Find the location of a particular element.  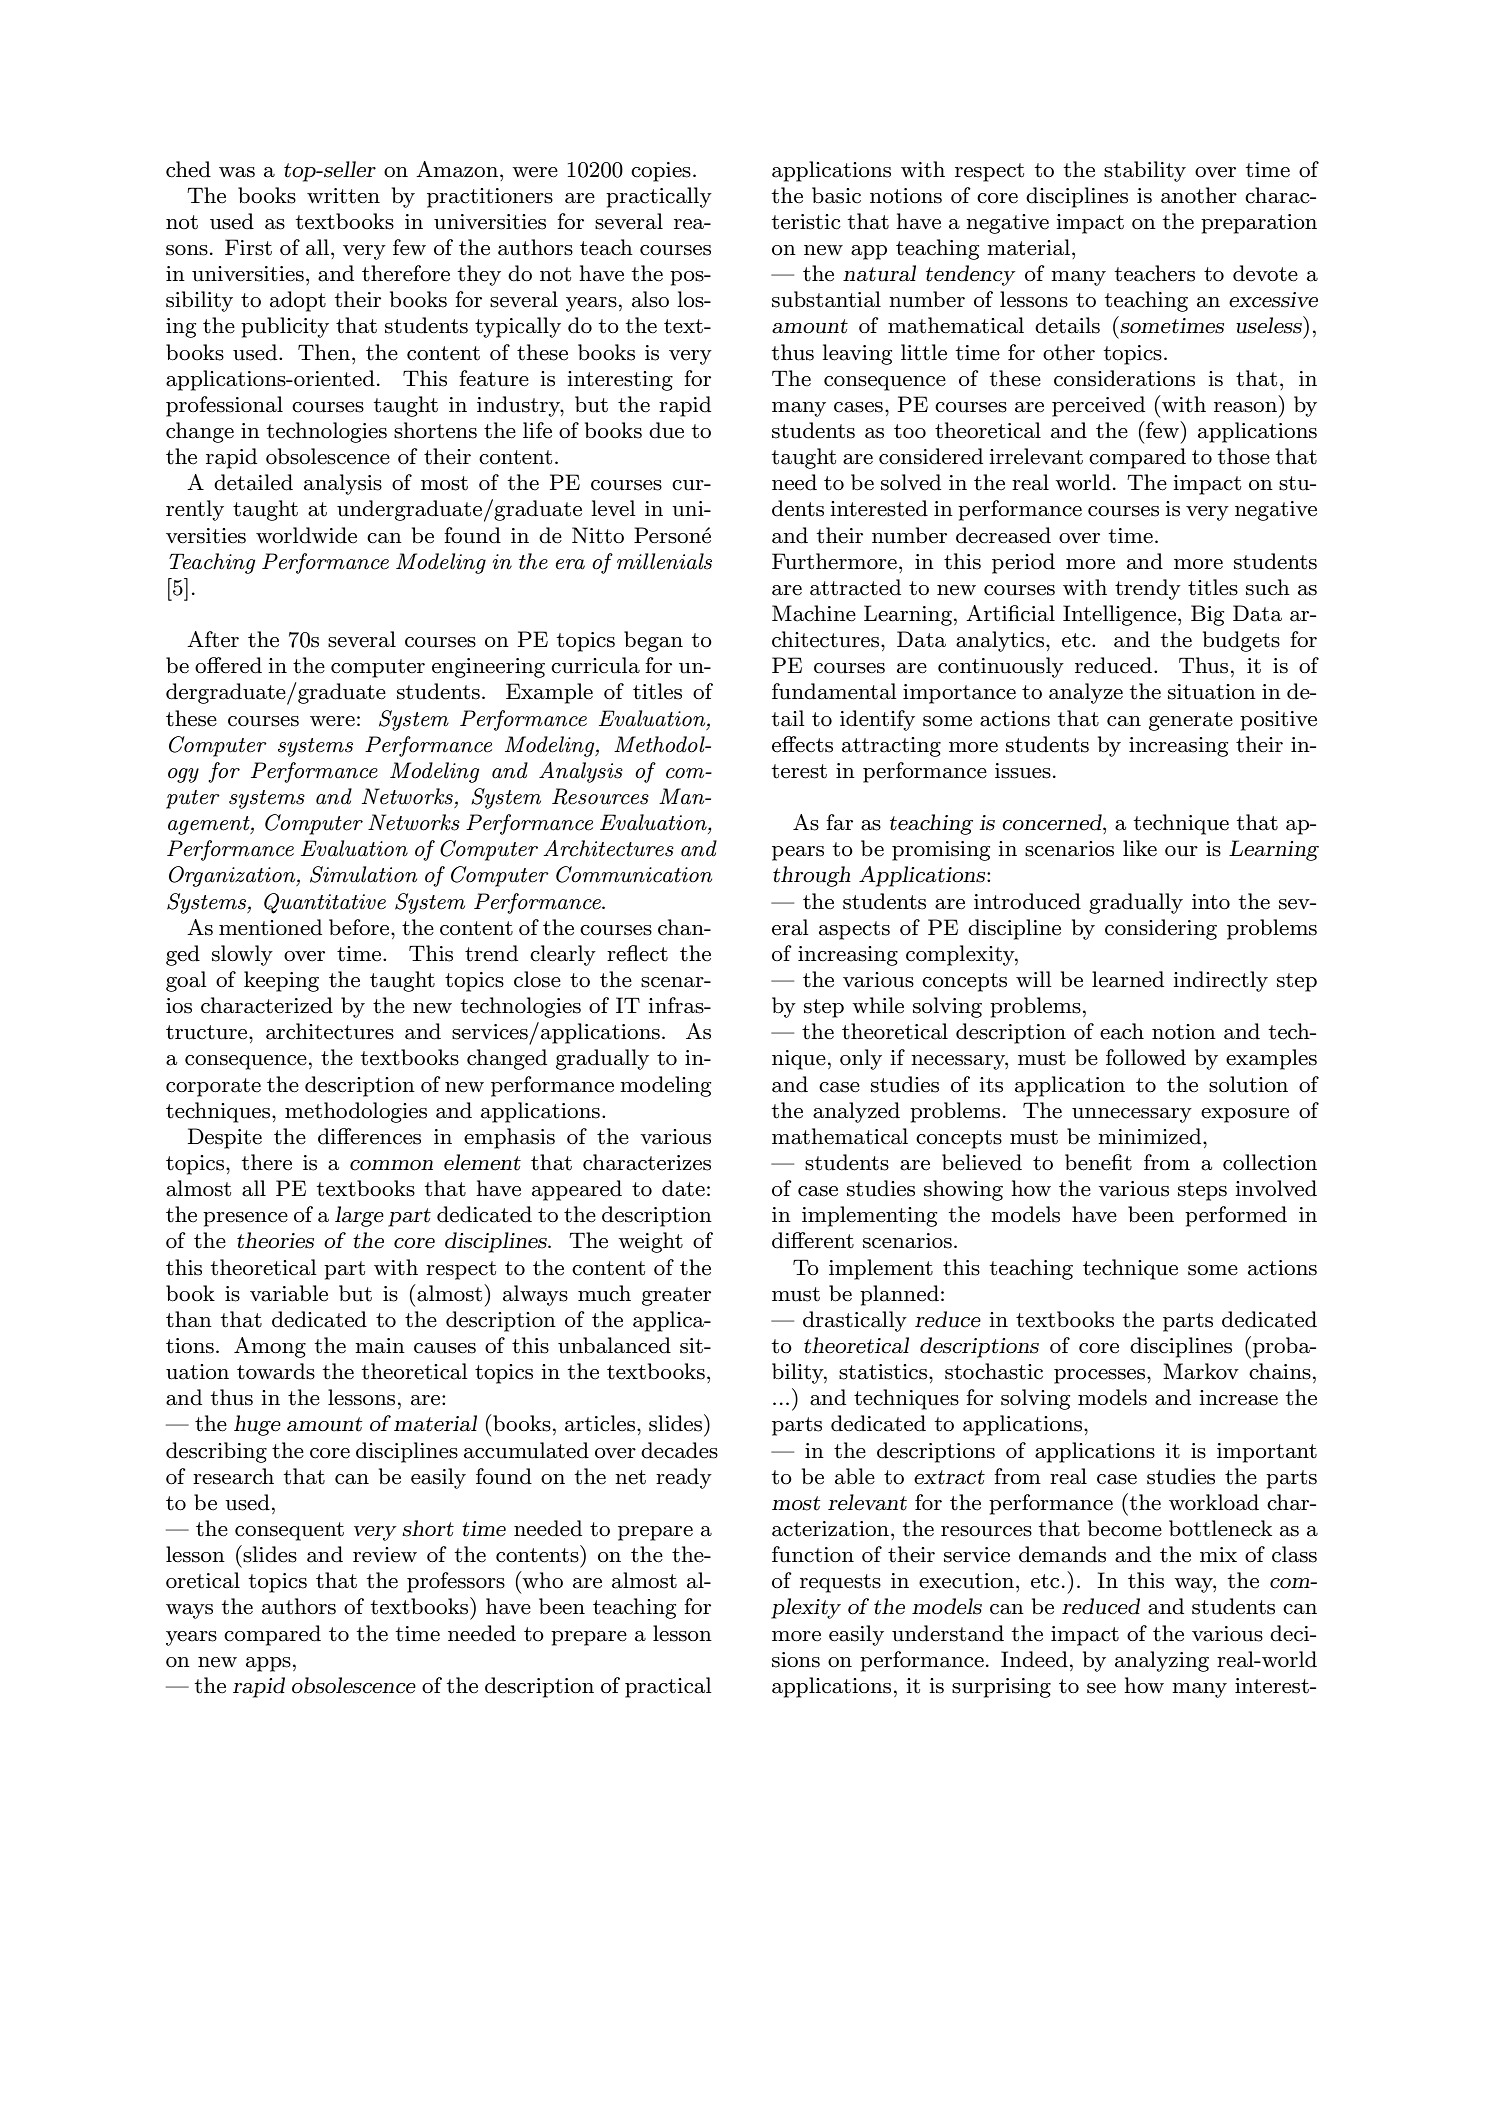

through is located at coordinates (812, 876).
